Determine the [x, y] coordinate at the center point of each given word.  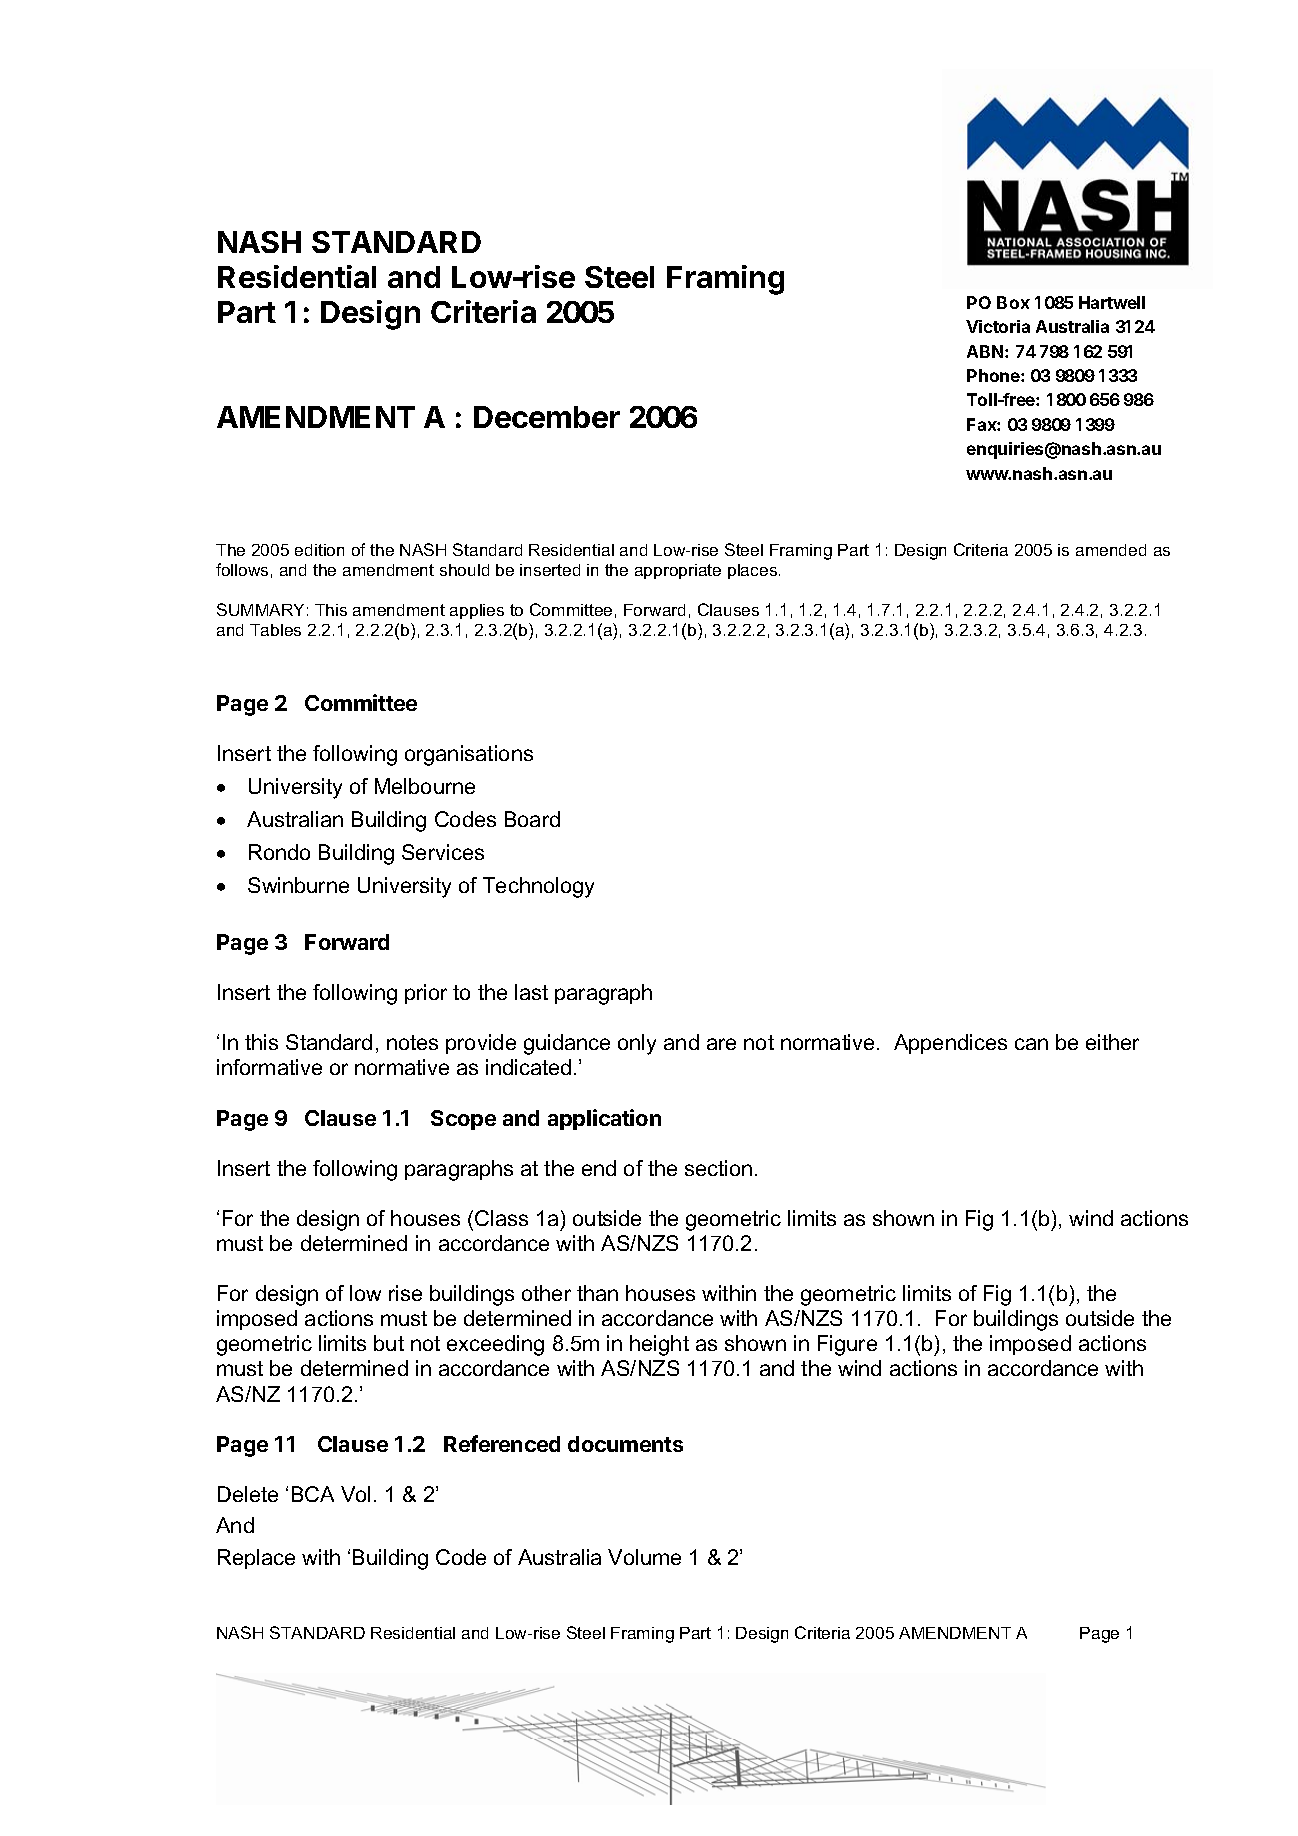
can [1031, 1044]
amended [1111, 550]
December [547, 417]
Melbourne [425, 786]
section [718, 1168]
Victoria [998, 326]
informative [269, 1067]
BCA [313, 1494]
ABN [986, 351]
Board [532, 819]
